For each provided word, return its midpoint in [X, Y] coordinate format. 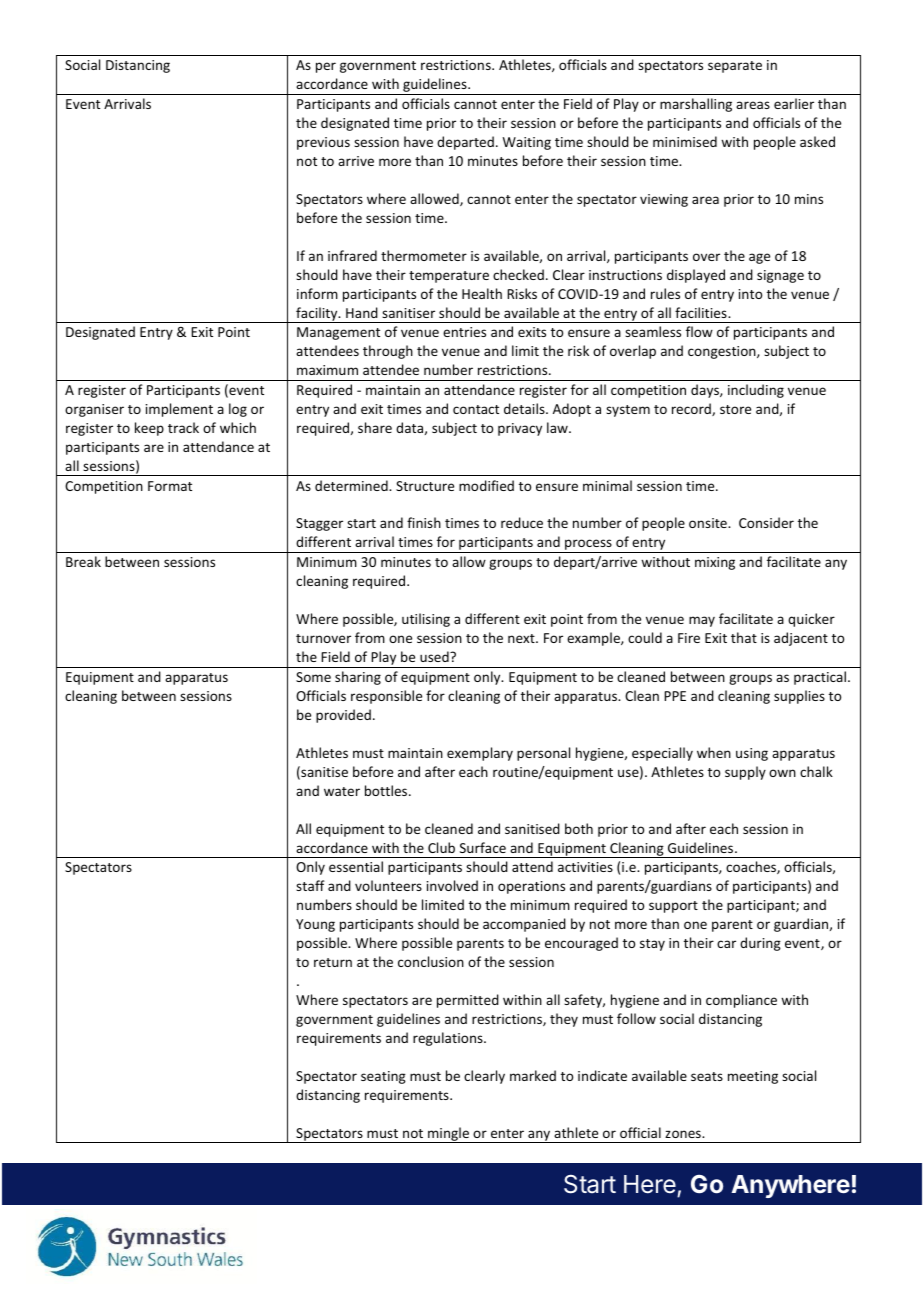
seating [383, 1077]
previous [323, 143]
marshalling [696, 105]
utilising [426, 620]
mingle [448, 1135]
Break [83, 561]
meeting [753, 1077]
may [702, 621]
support [673, 907]
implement [179, 410]
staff [310, 885]
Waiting [527, 143]
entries [464, 332]
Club [441, 847]
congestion [723, 352]
